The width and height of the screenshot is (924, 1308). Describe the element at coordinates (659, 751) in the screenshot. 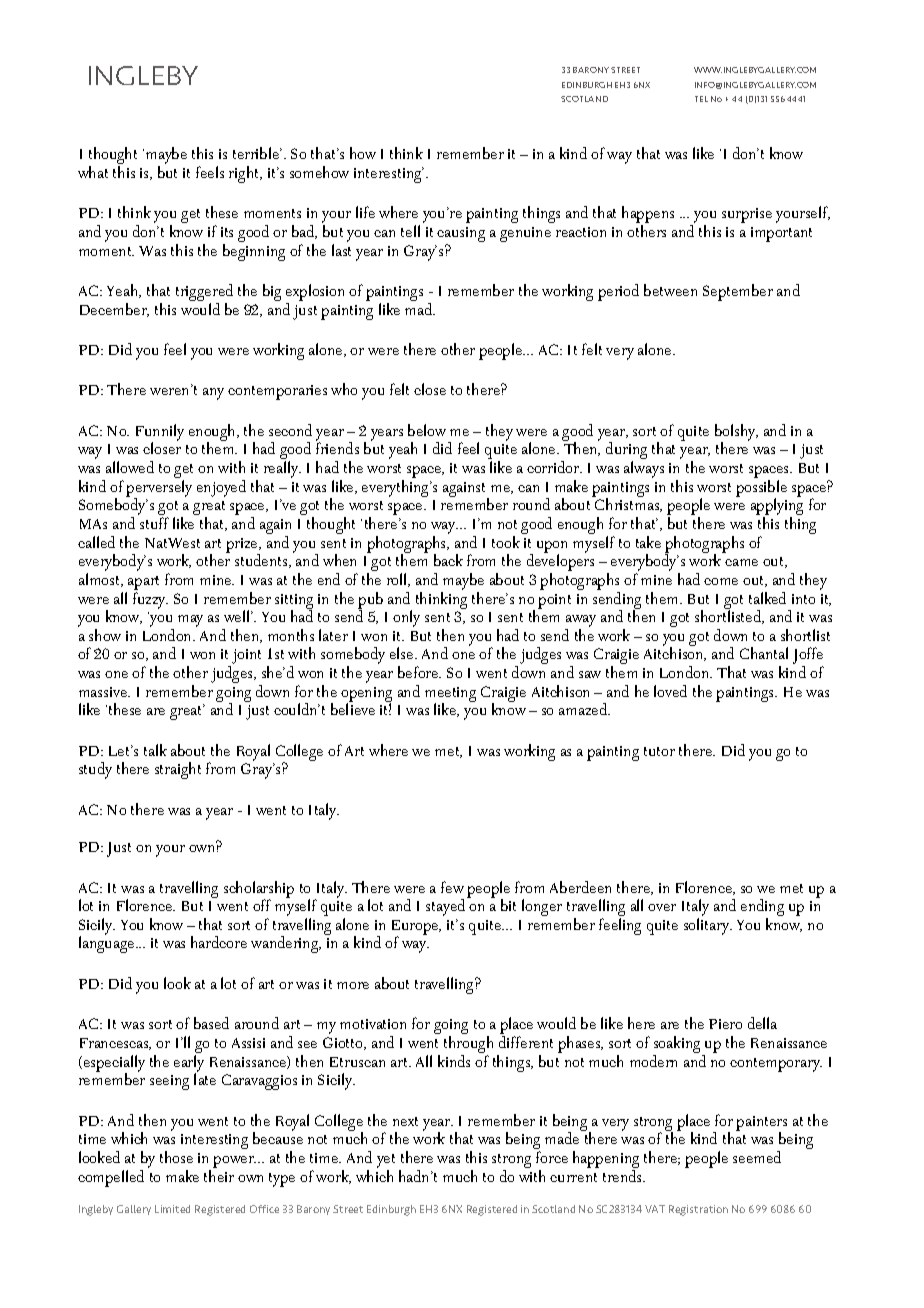

I see `tutor` at that location.
